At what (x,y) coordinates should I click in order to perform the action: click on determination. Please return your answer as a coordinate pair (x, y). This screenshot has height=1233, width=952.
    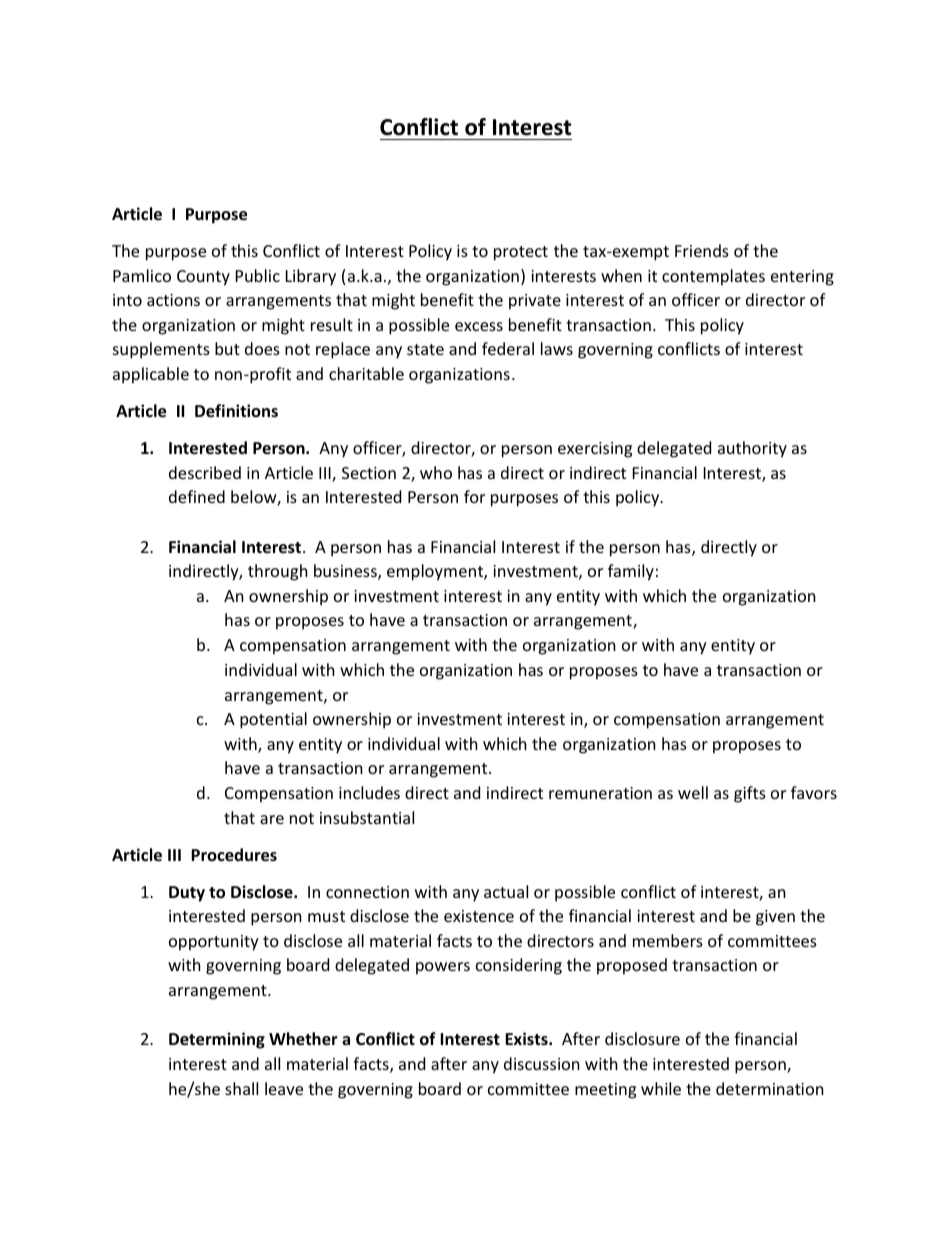
    Looking at the image, I should click on (770, 1088).
